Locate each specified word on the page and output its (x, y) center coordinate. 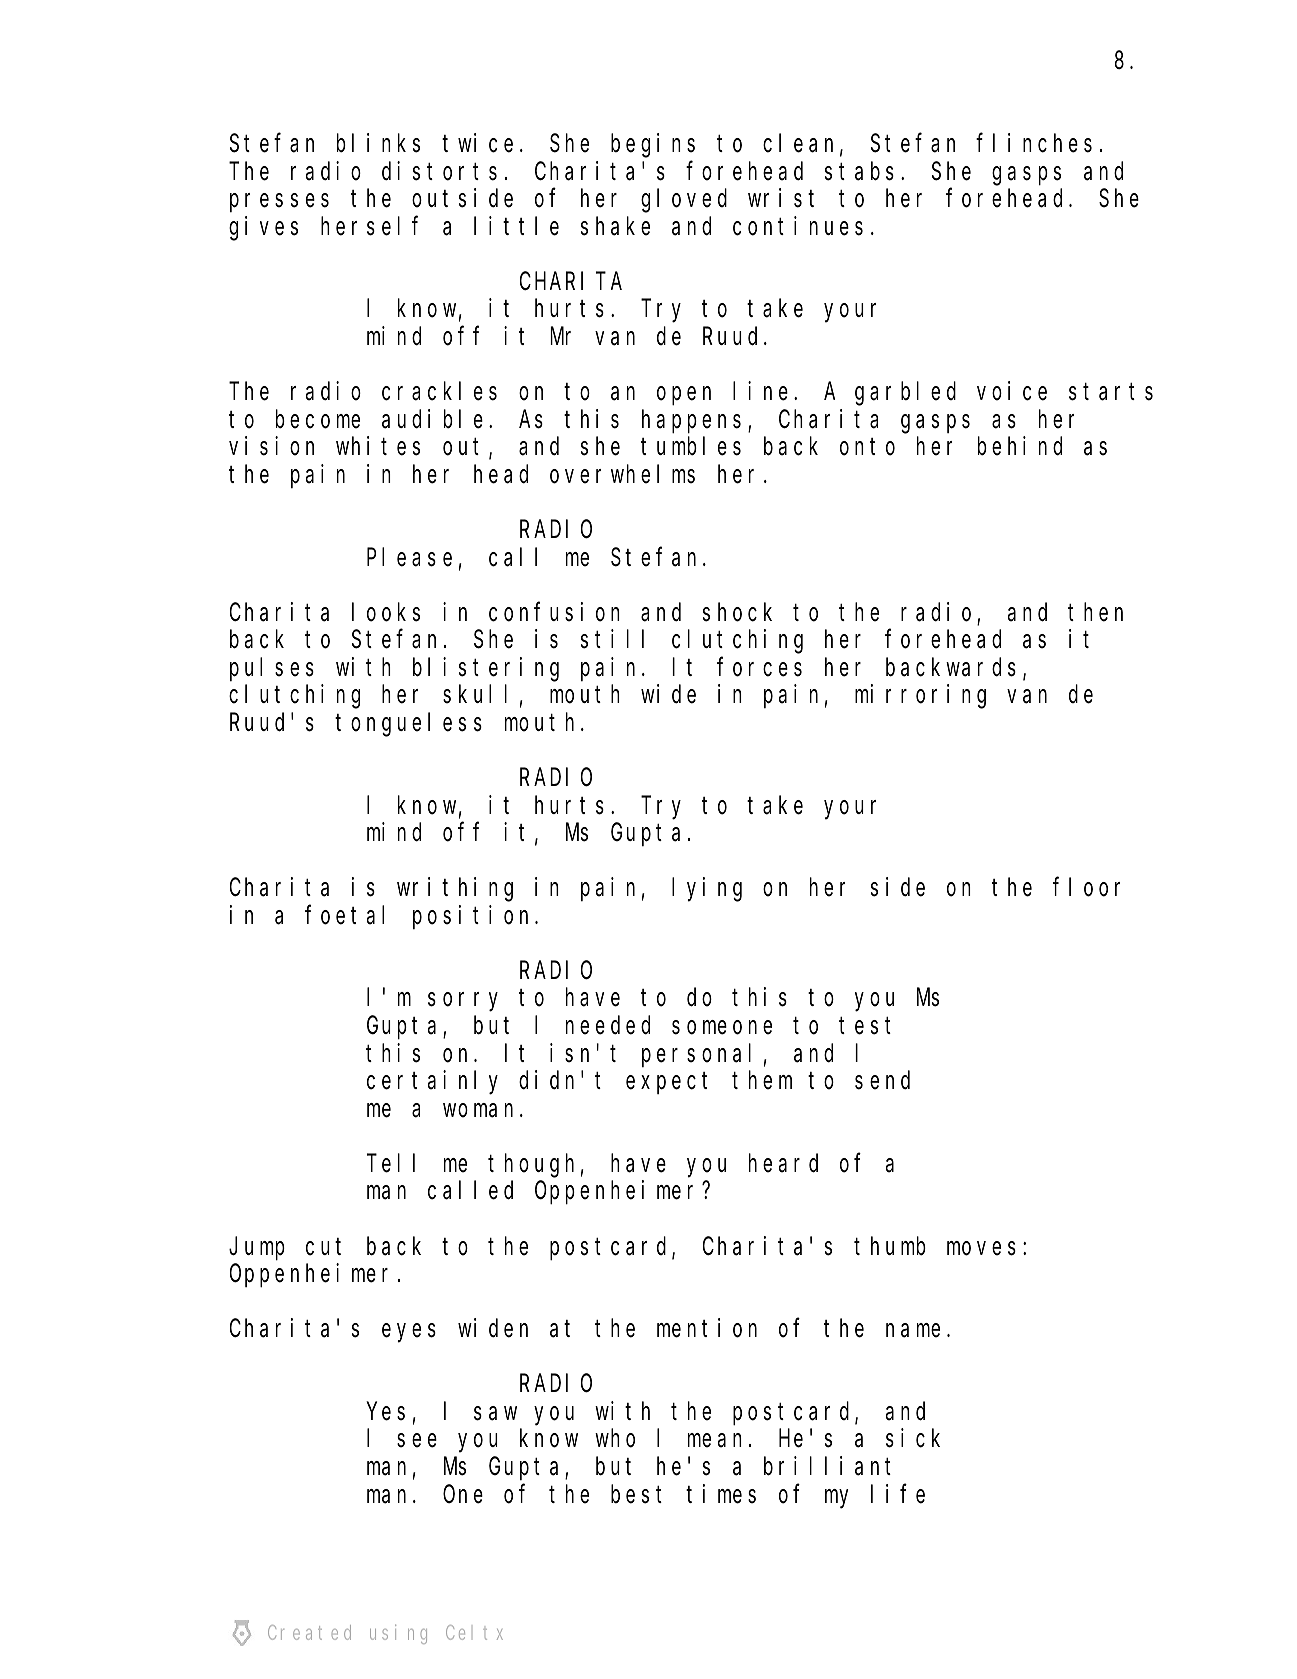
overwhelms (622, 474)
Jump (257, 1249)
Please (409, 557)
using (398, 1634)
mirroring (920, 697)
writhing (455, 890)
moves (981, 1248)
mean (715, 1441)
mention (707, 1328)
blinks (378, 143)
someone (722, 1028)
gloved (684, 201)
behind (1020, 446)
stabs (859, 171)
